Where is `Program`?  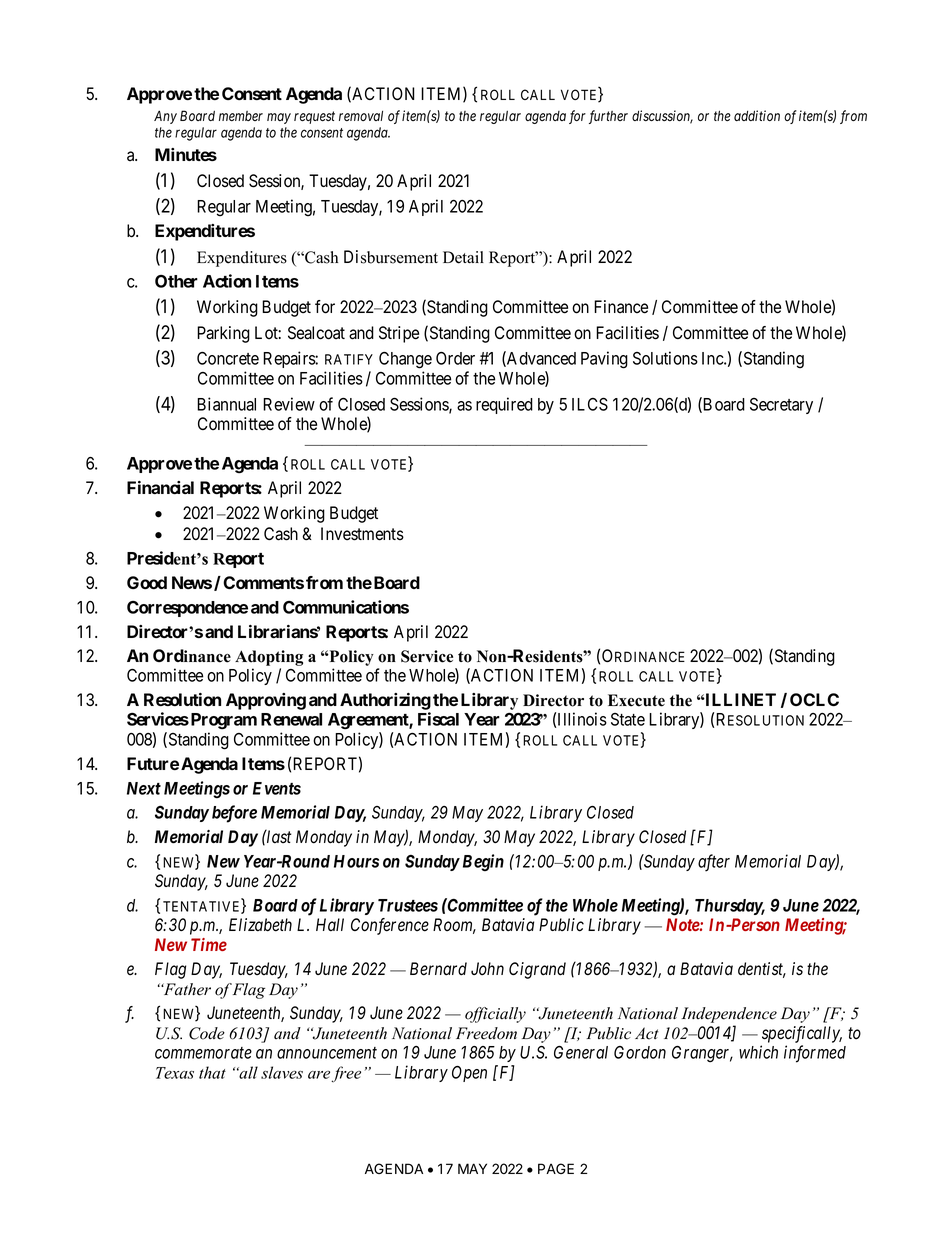
Program is located at coordinates (224, 721).
